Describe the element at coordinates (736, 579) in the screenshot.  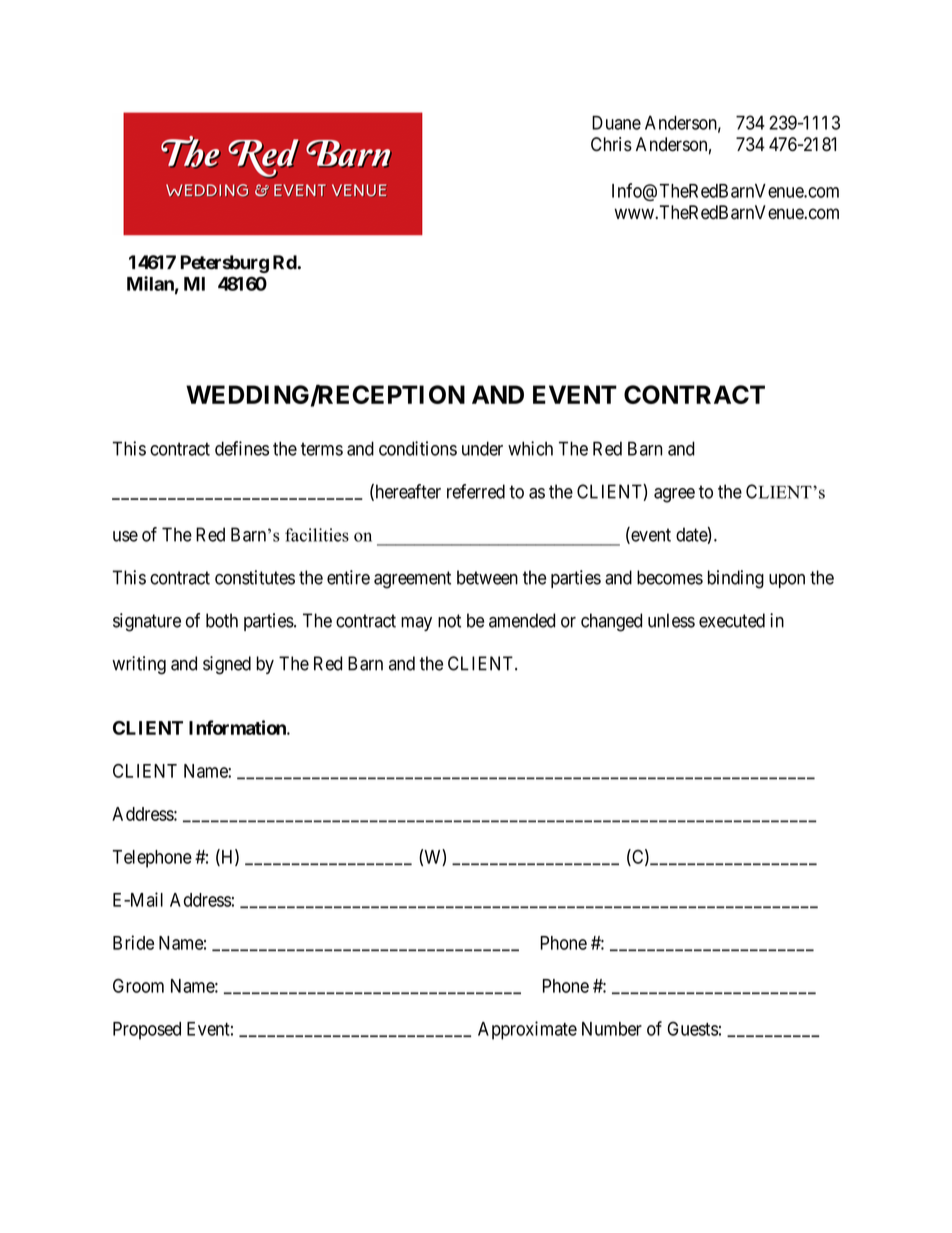
I see `binding` at that location.
